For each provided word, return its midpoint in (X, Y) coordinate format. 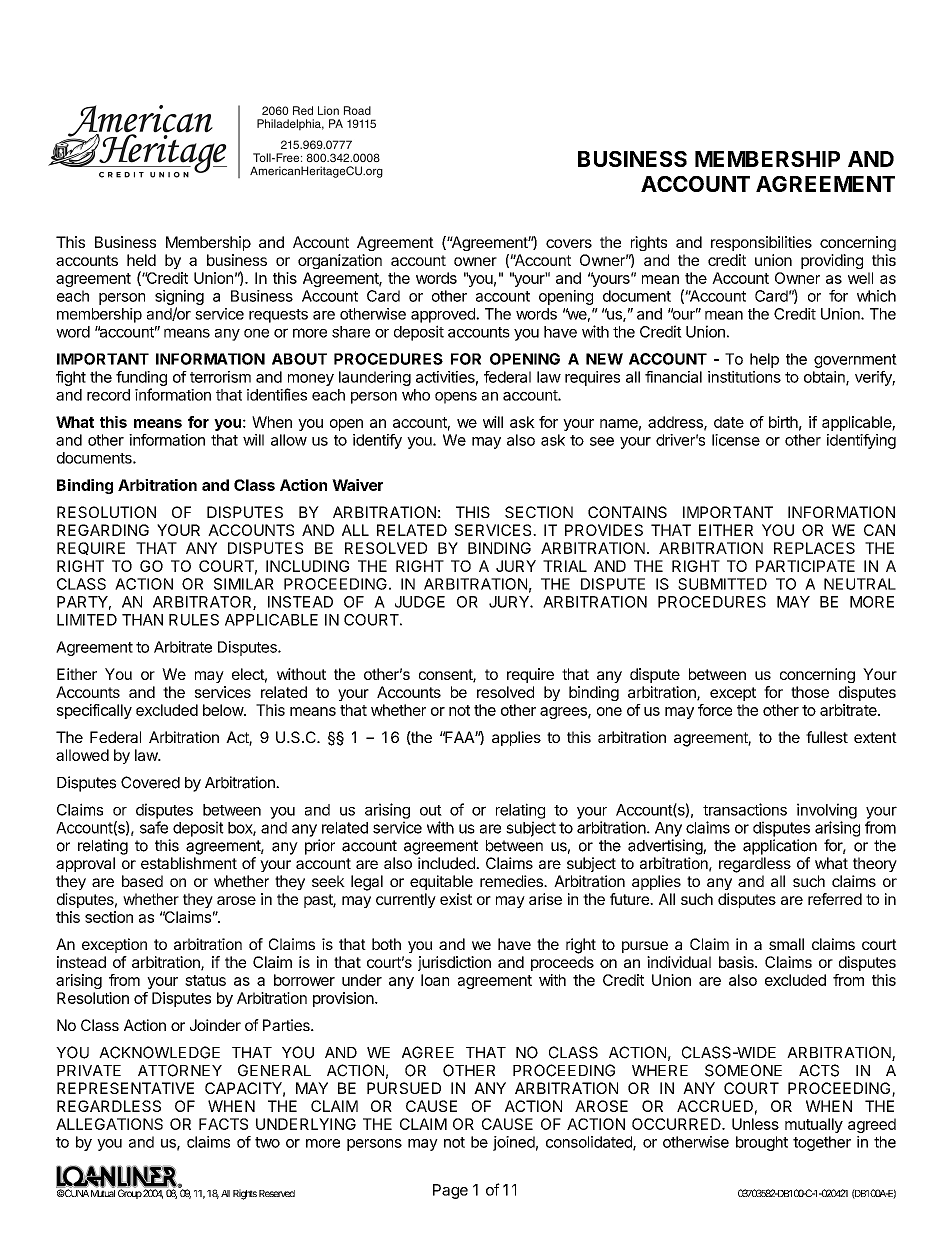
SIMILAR (244, 584)
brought (762, 1143)
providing (832, 261)
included (447, 863)
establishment (189, 863)
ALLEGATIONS (109, 1124)
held (141, 260)
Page (450, 1191)
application (780, 847)
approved (444, 315)
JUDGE (420, 602)
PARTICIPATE (805, 566)
